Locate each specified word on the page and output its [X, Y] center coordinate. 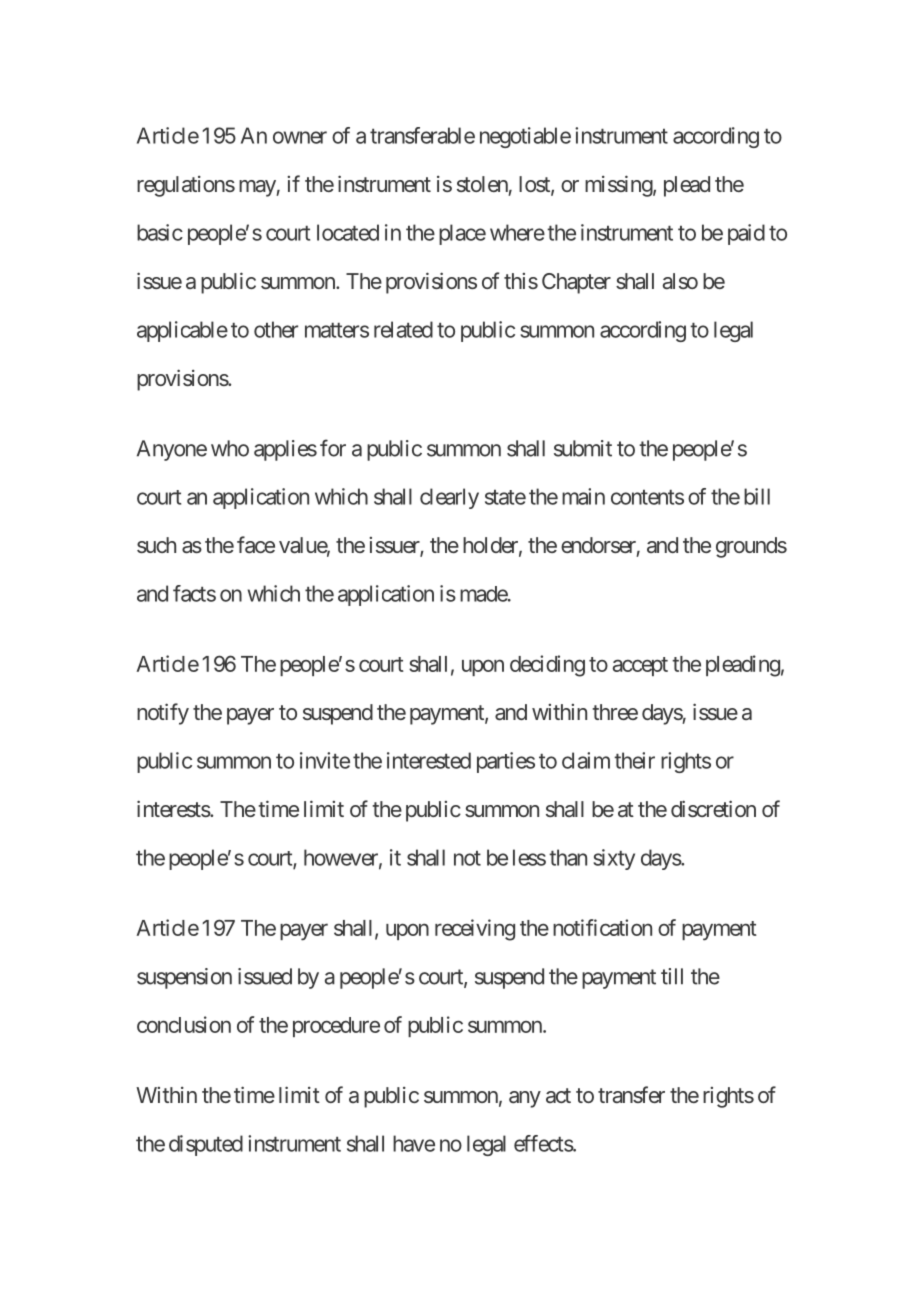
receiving [475, 930]
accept [640, 666]
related [403, 329]
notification [602, 927]
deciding [547, 666]
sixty [614, 859]
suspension [184, 978]
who [230, 448]
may [258, 188]
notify [163, 714]
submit [583, 448]
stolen [482, 184]
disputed [206, 1145]
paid [746, 234]
